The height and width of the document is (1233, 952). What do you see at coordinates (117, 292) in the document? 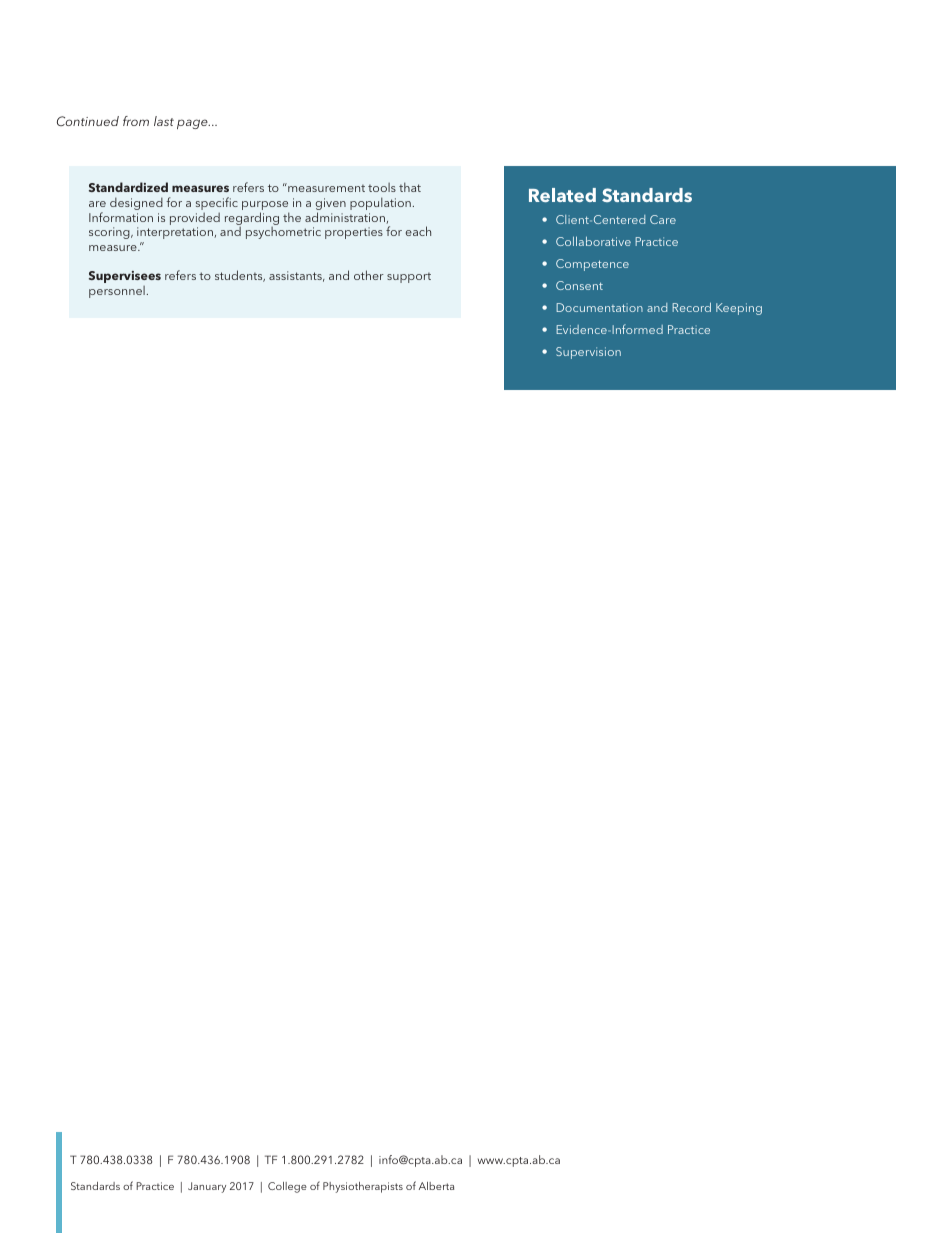
I see `personnel` at bounding box center [117, 292].
